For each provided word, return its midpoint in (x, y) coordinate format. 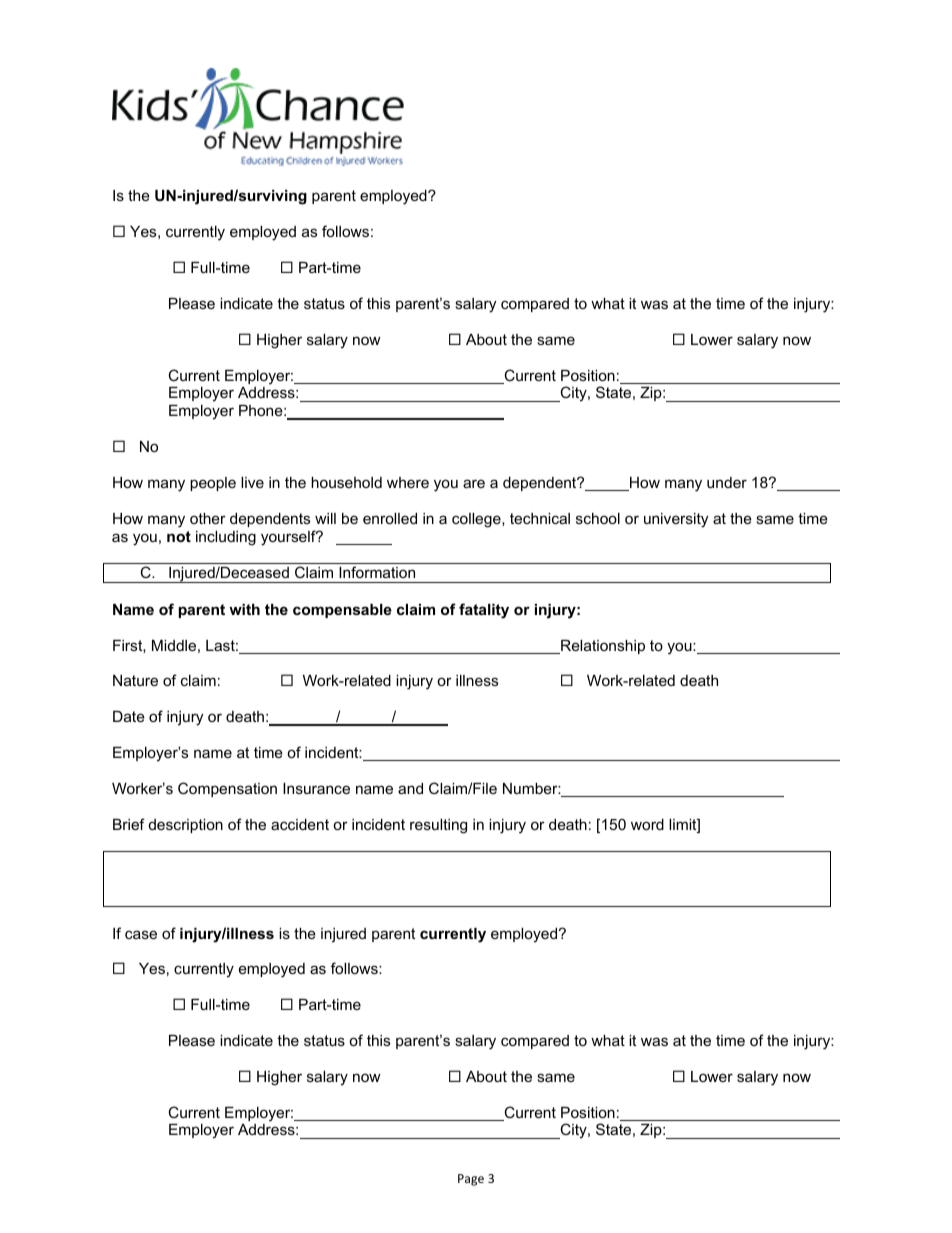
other (208, 518)
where (408, 482)
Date (129, 716)
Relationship (602, 647)
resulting (438, 826)
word (647, 824)
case (141, 934)
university (676, 520)
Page (471, 1180)
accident (300, 824)
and (410, 788)
